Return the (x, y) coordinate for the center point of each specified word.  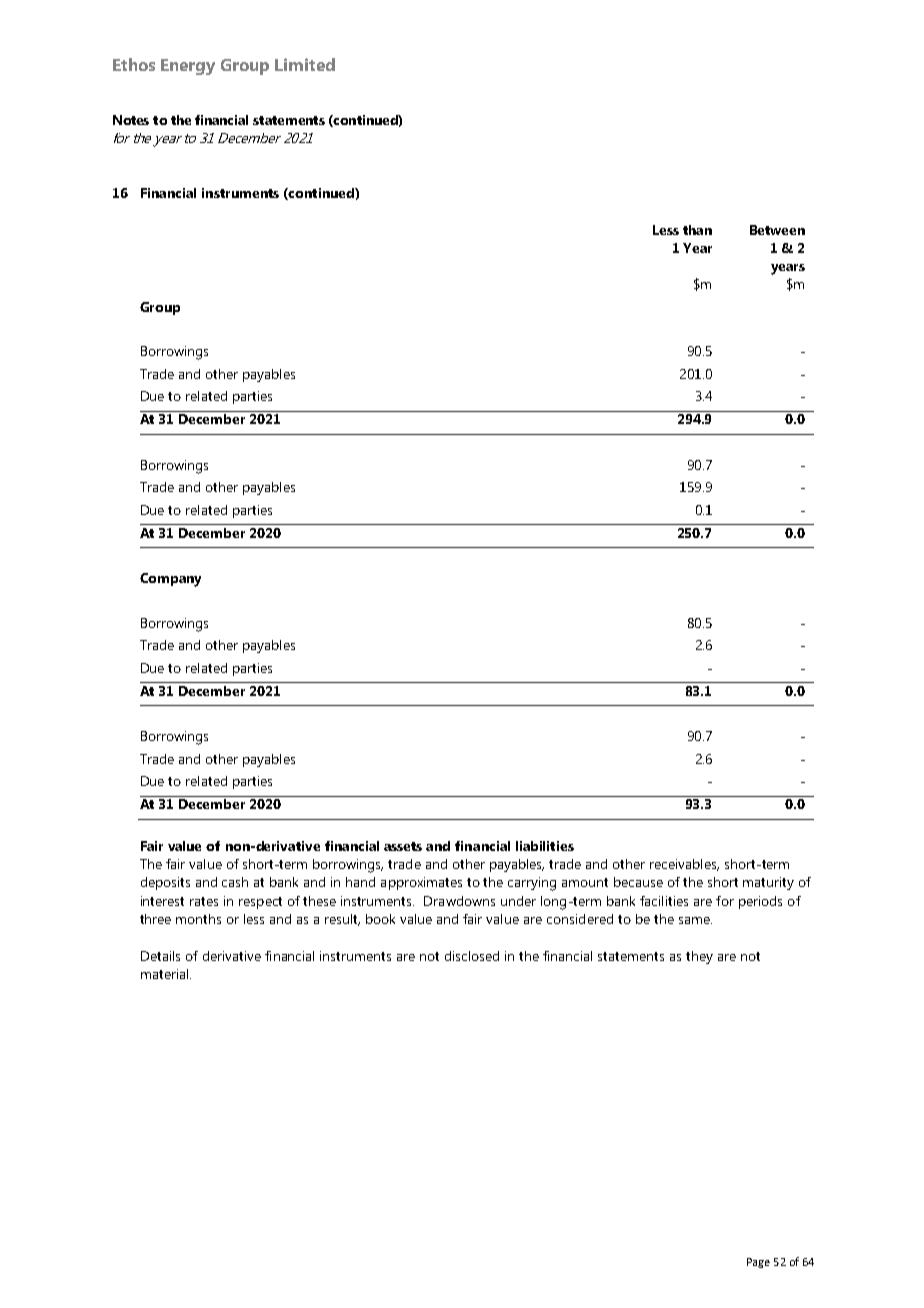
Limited (305, 64)
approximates (421, 883)
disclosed (472, 956)
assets (403, 846)
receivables (684, 865)
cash (235, 882)
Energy (188, 67)
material (166, 974)
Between (777, 230)
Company (170, 580)
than (697, 230)
